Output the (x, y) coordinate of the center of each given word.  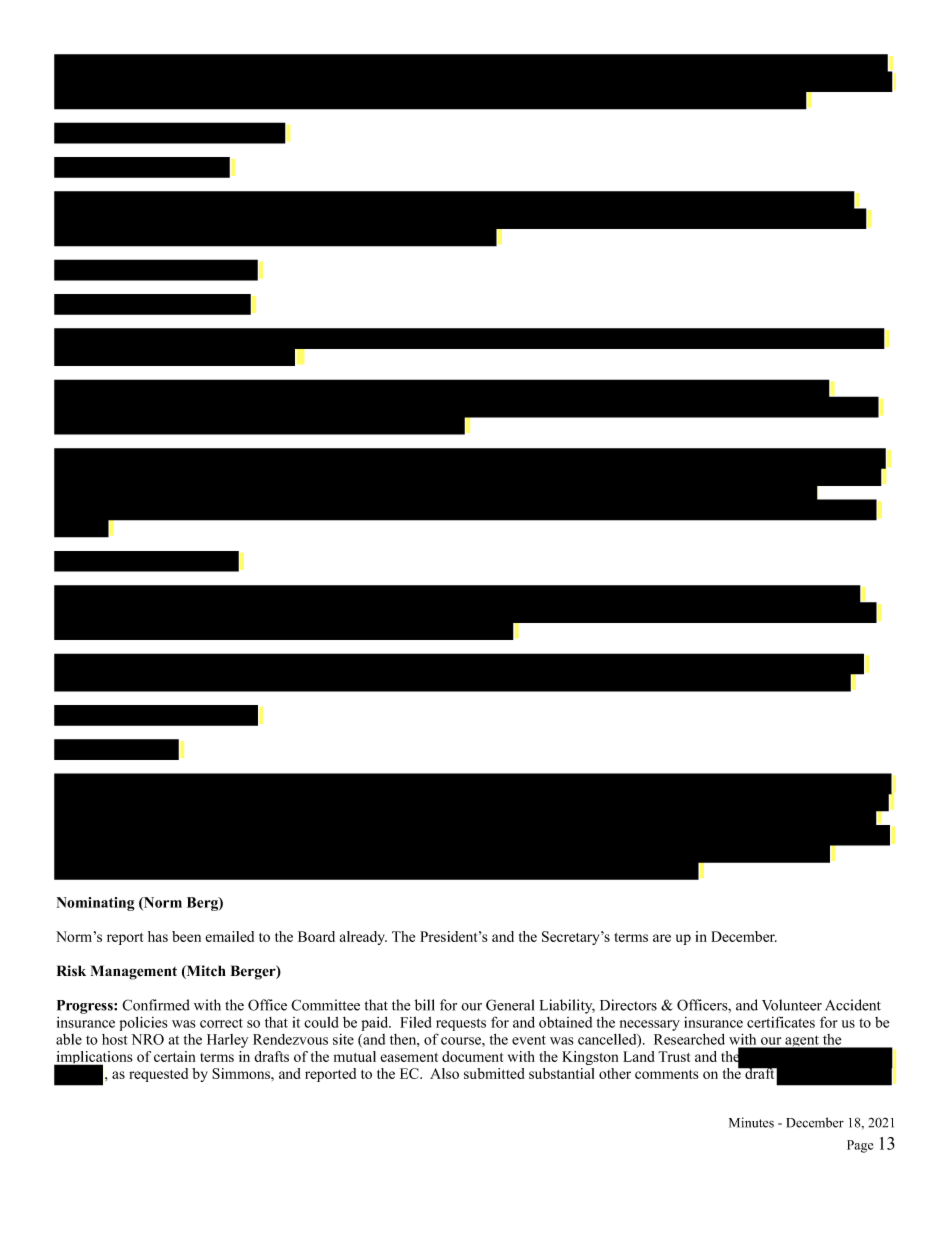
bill (425, 1005)
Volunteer (792, 1005)
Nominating (96, 904)
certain (174, 1056)
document (472, 1056)
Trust (674, 1056)
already (363, 938)
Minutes (751, 1122)
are (662, 938)
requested (158, 1075)
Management (134, 972)
